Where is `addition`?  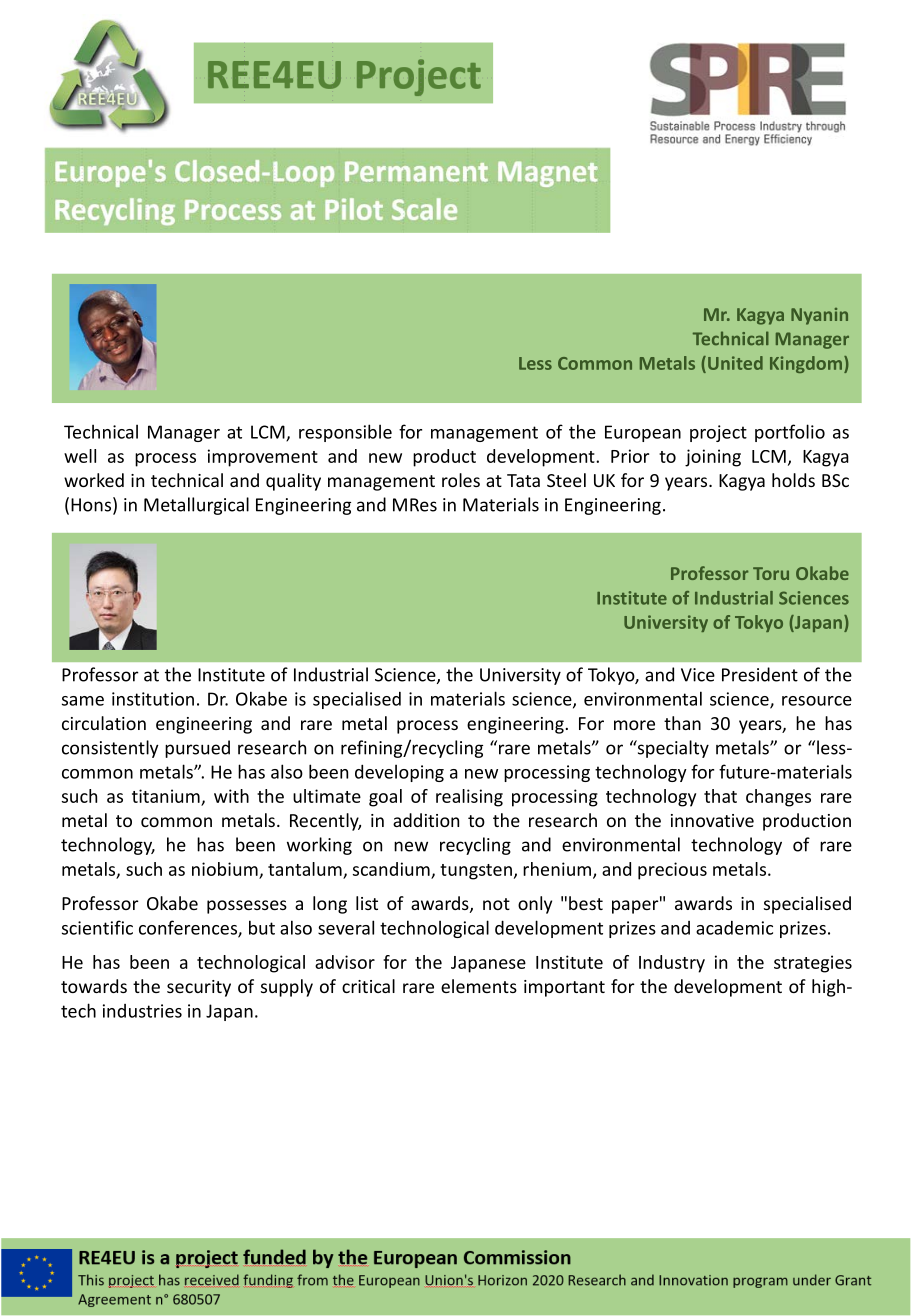
addition is located at coordinates (426, 820).
